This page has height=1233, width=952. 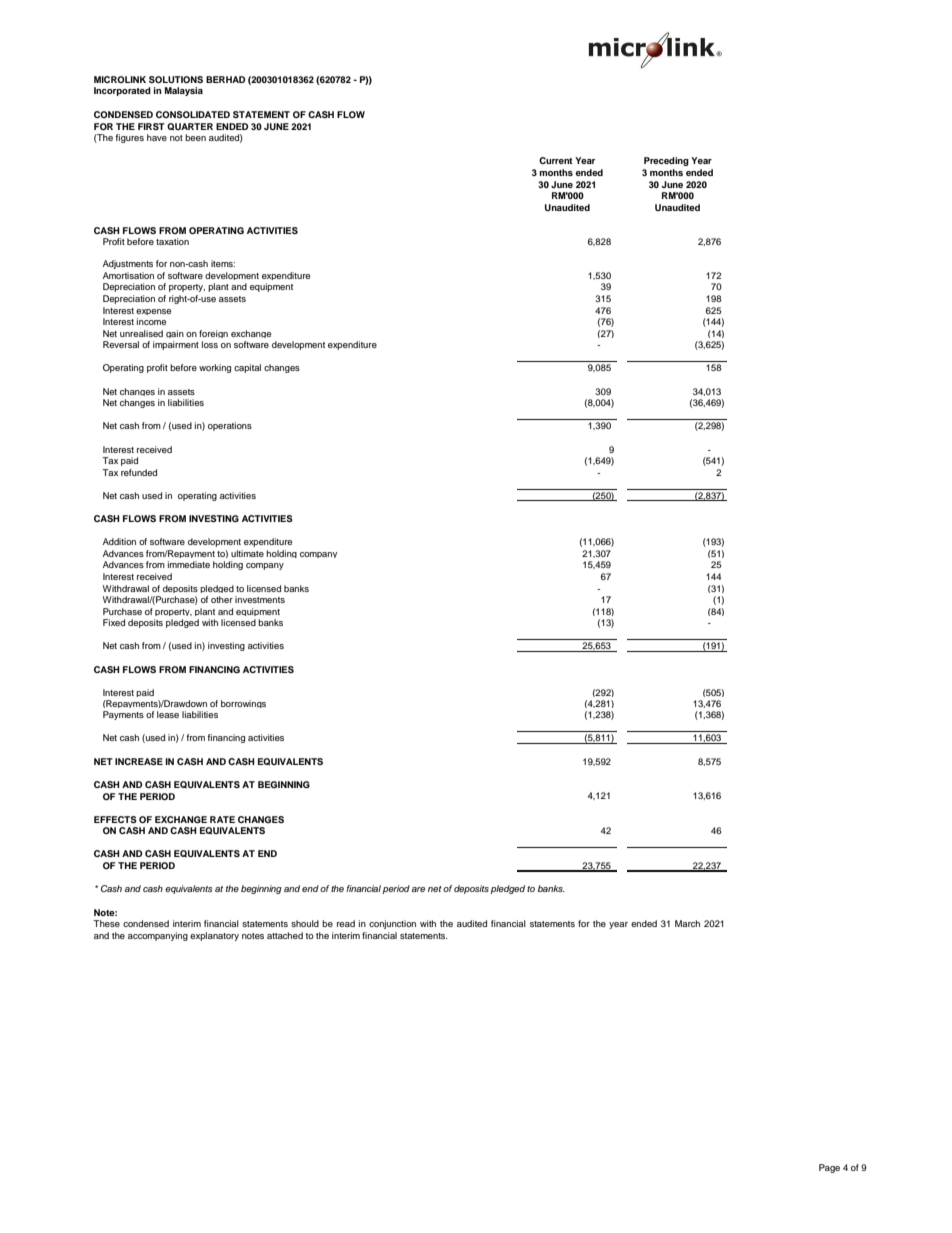 What do you see at coordinates (556, 160) in the page?
I see `Current` at bounding box center [556, 160].
